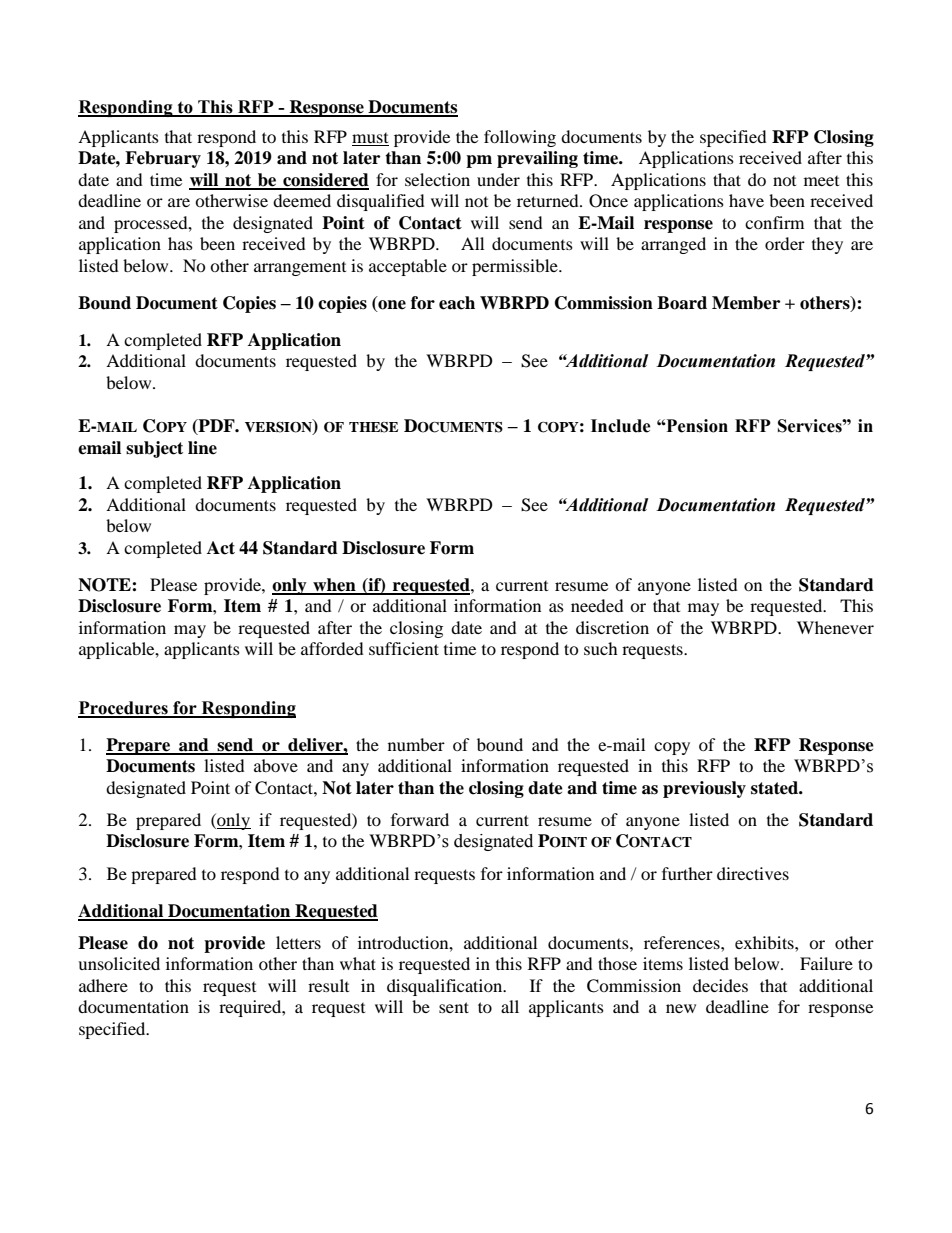 The width and height of the screenshot is (952, 1233). Describe the element at coordinates (746, 200) in the screenshot. I see `have` at that location.
